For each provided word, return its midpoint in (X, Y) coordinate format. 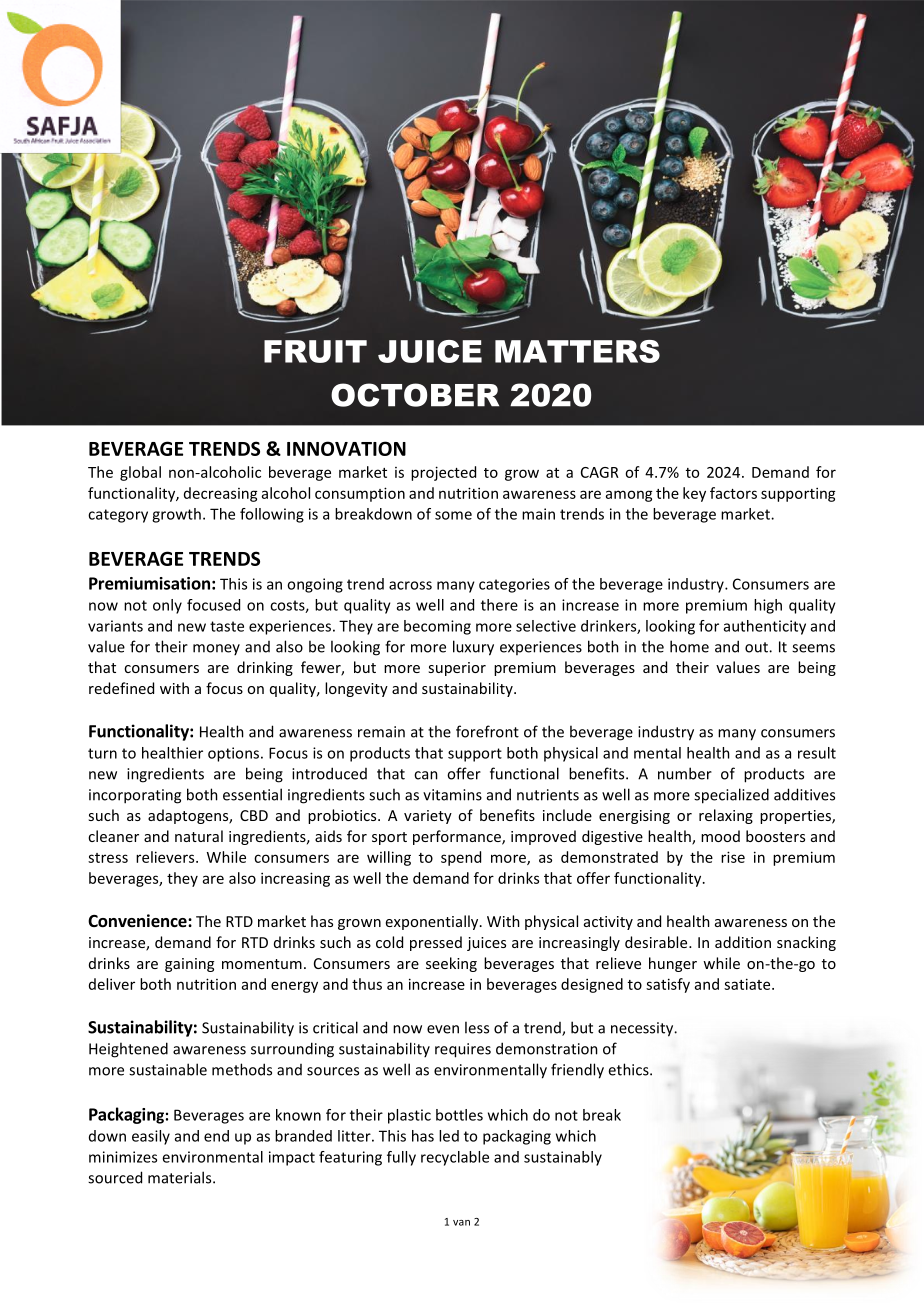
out (757, 647)
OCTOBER (415, 395)
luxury (473, 648)
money (216, 649)
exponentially (433, 922)
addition (743, 942)
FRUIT (315, 351)
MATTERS (577, 351)
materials (181, 1177)
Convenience (138, 921)
